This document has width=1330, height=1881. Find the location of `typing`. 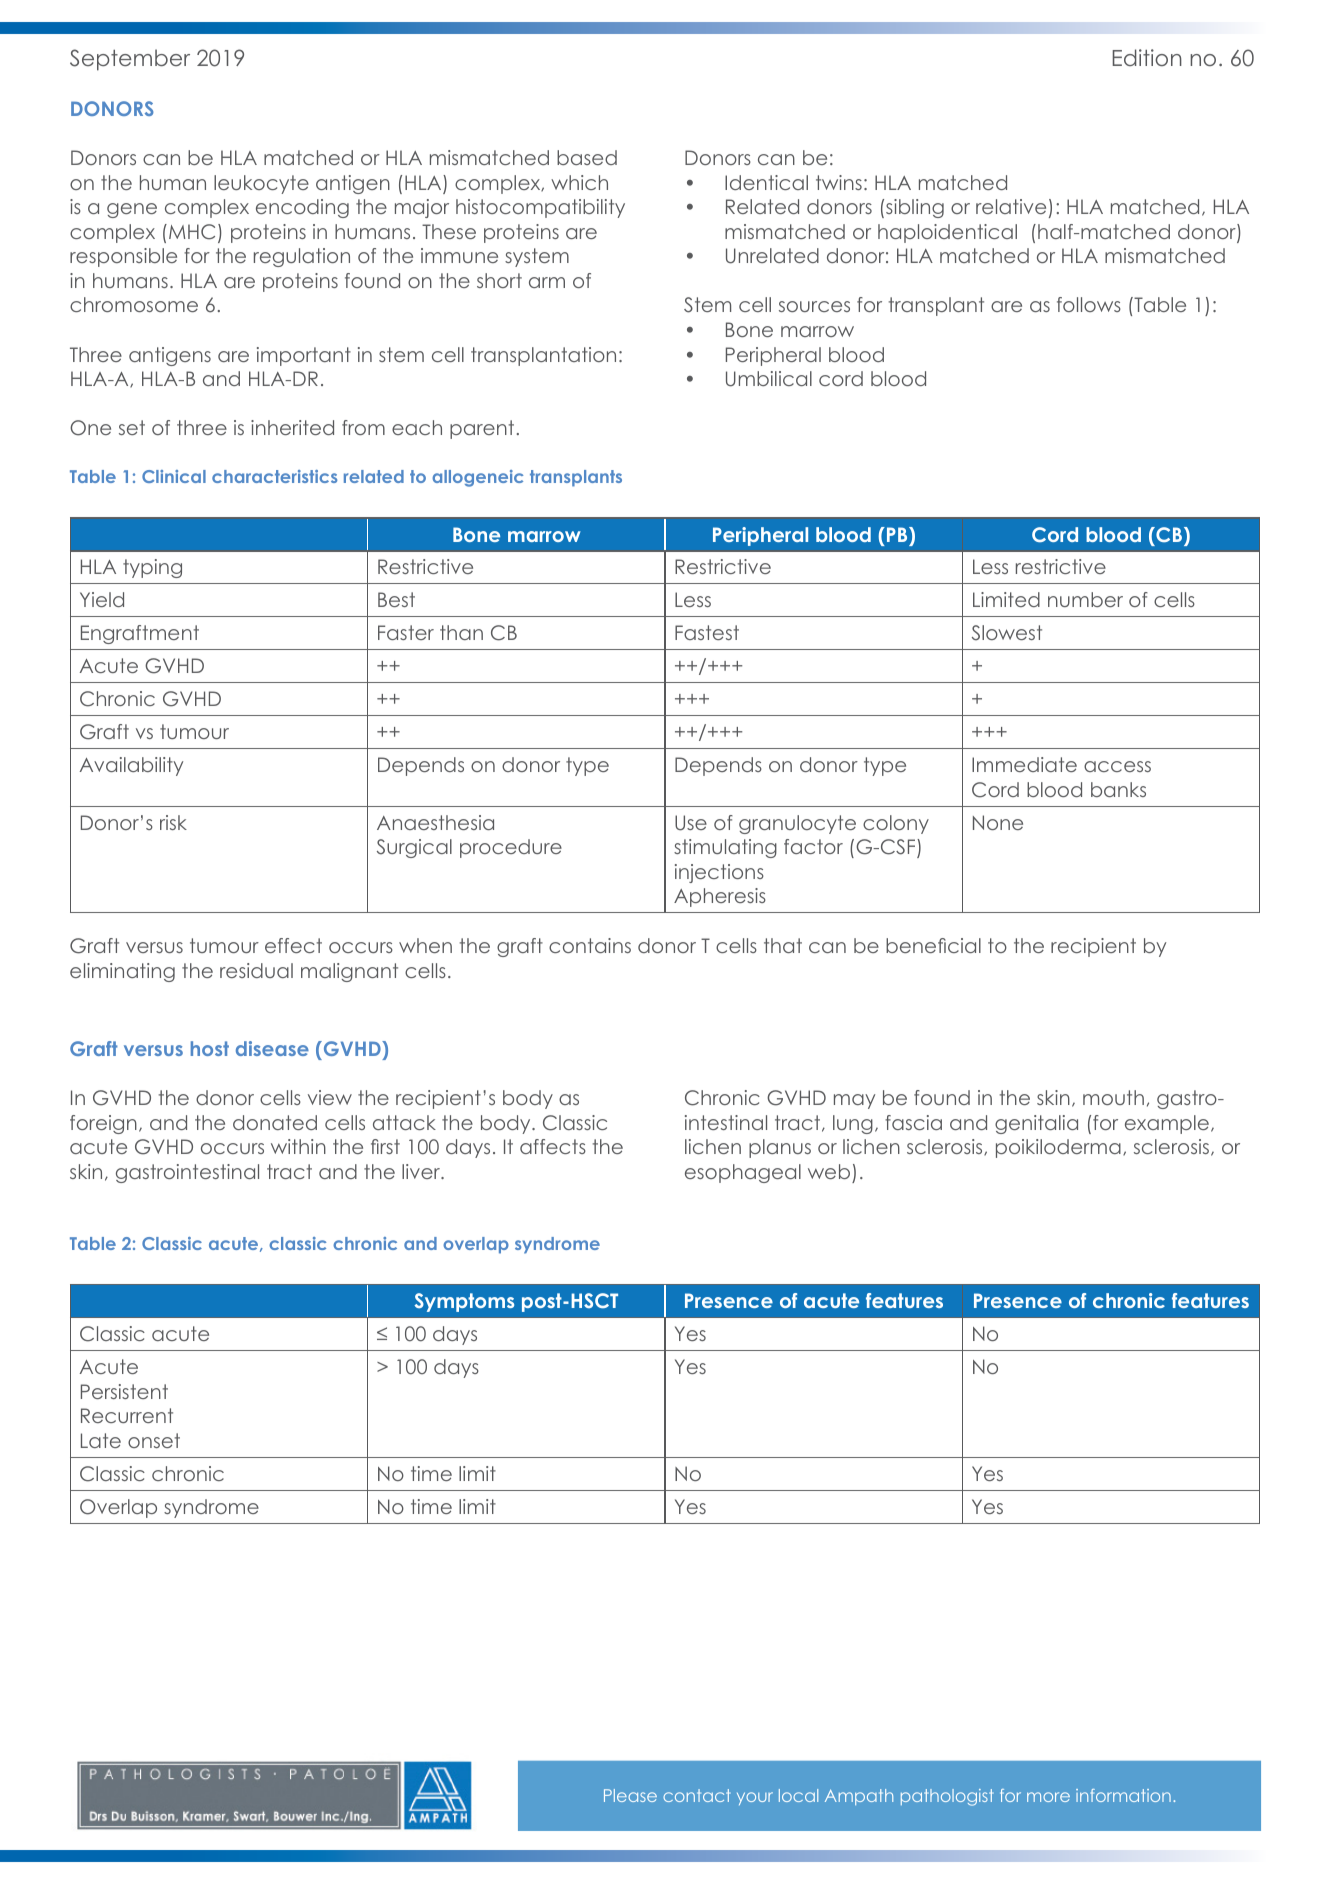

typing is located at coordinates (152, 568).
